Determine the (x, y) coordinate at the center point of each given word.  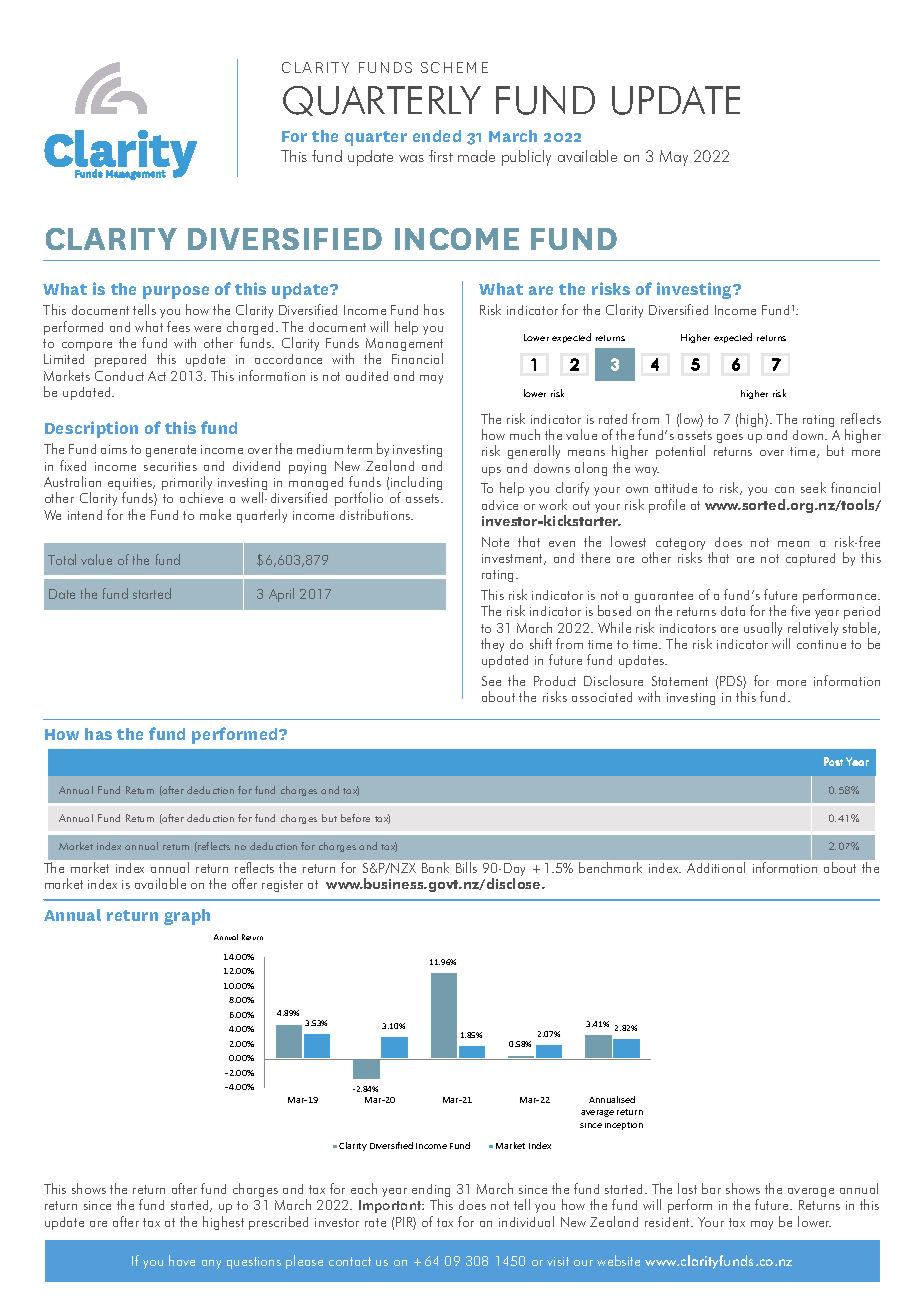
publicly (526, 158)
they (492, 645)
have (182, 1260)
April (281, 595)
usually (763, 629)
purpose (176, 292)
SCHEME (454, 67)
